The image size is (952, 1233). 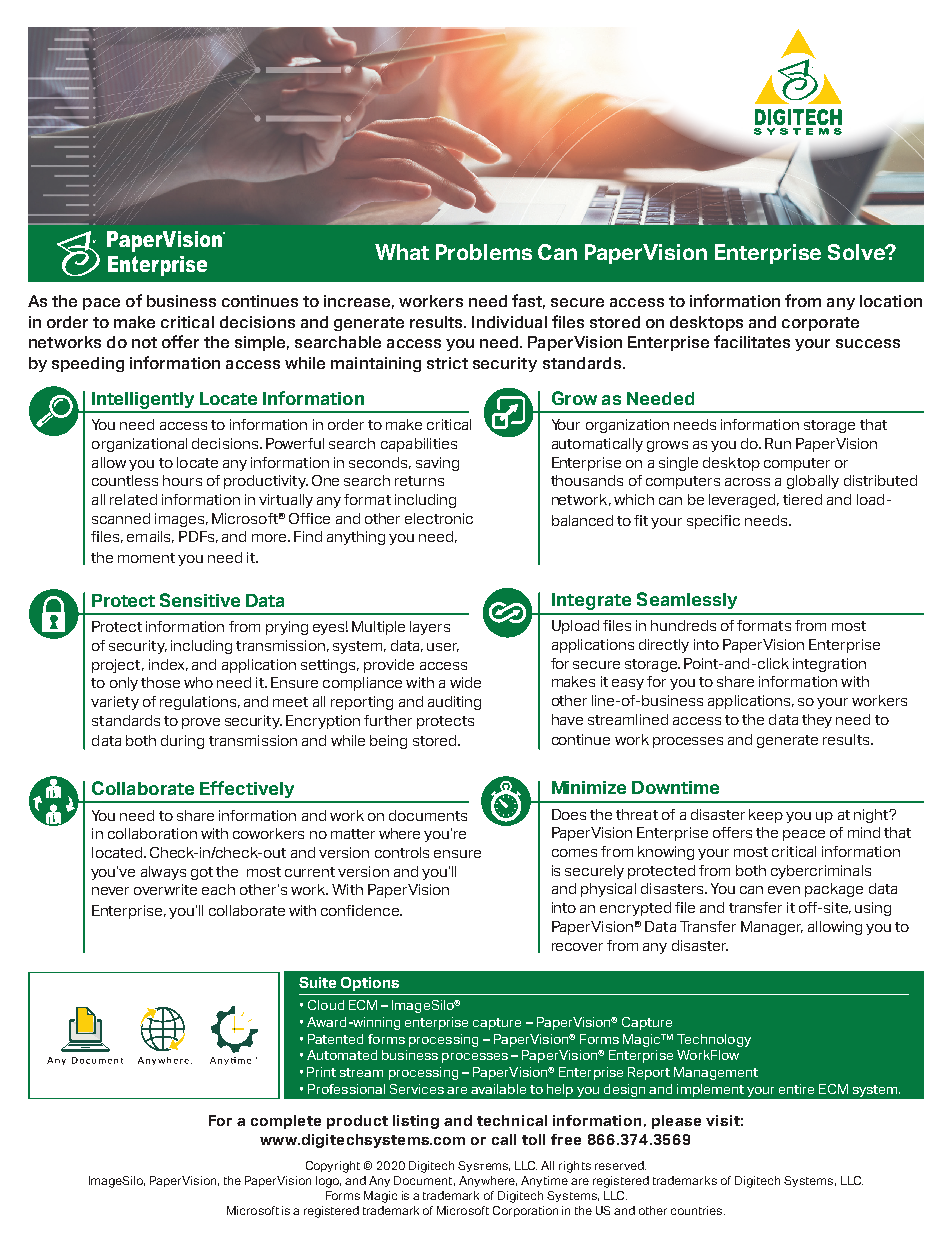 What do you see at coordinates (484, 252) in the page?
I see `Problems` at bounding box center [484, 252].
